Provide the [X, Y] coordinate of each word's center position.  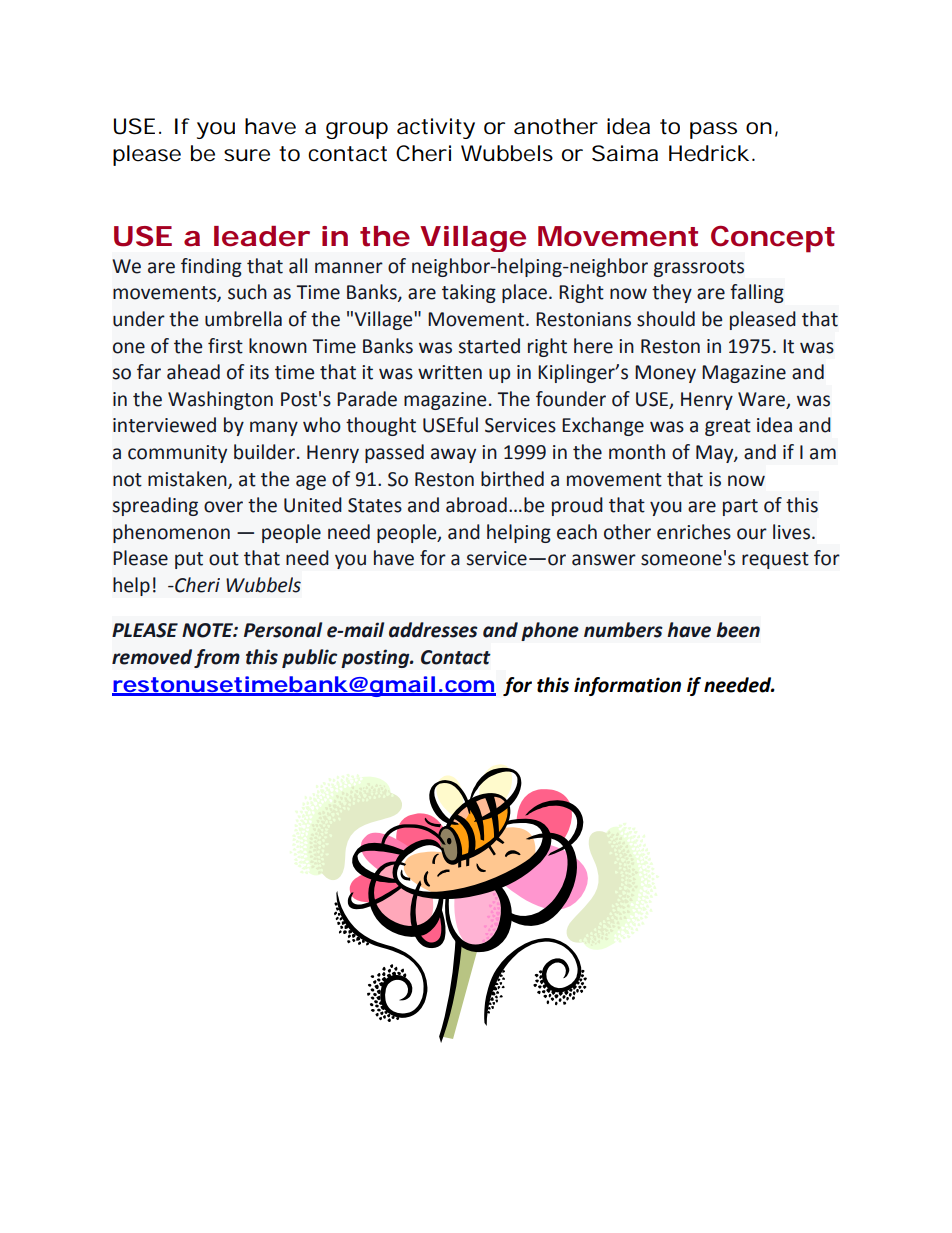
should [666, 319]
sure [247, 155]
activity [436, 128]
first [225, 346]
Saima [625, 153]
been [738, 630]
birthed [512, 479]
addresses [433, 630]
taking [469, 293]
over [223, 507]
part [740, 507]
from [217, 658]
